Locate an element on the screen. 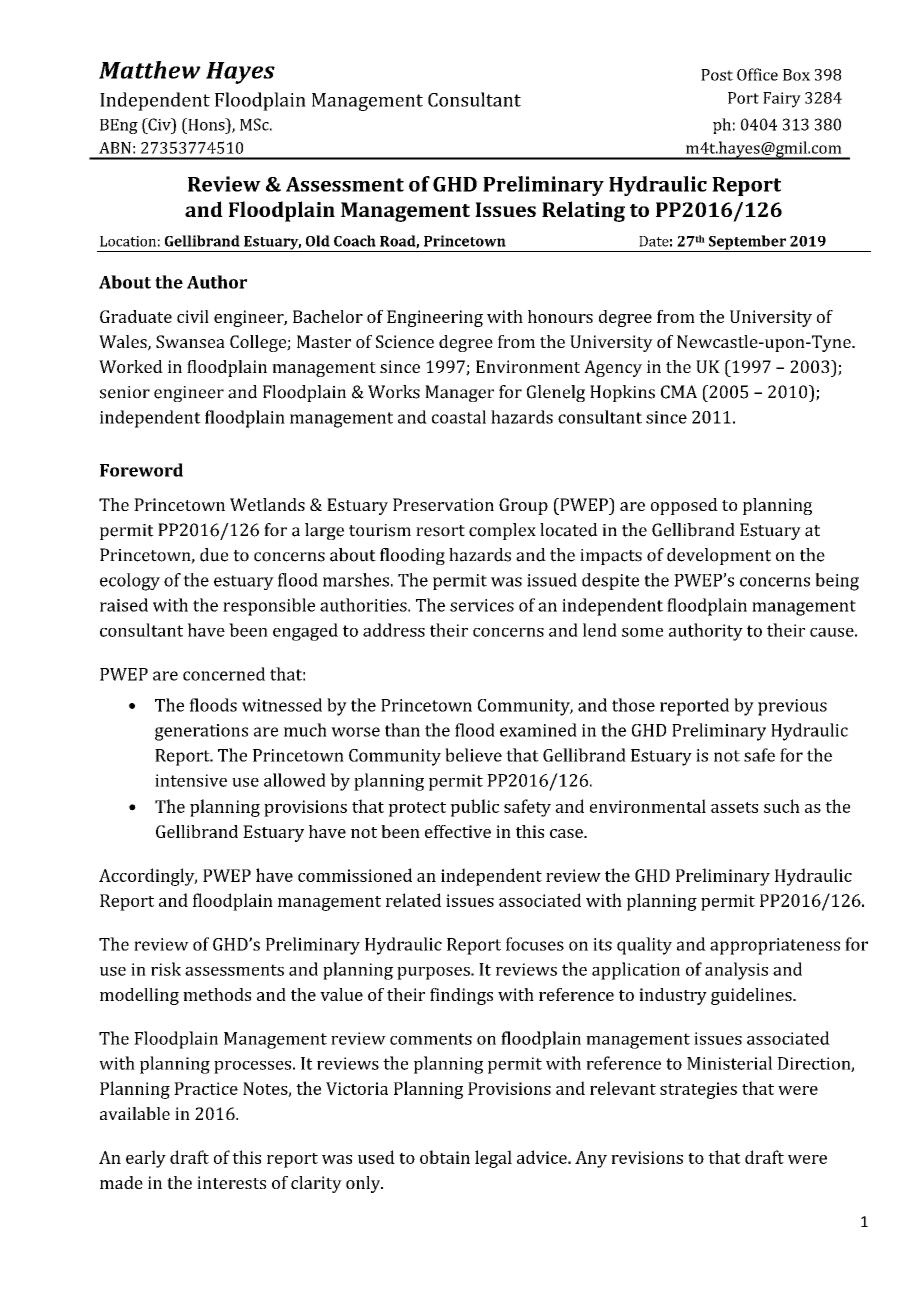 The height and width of the screenshot is (1308, 924). Foreword is located at coordinates (141, 470).
